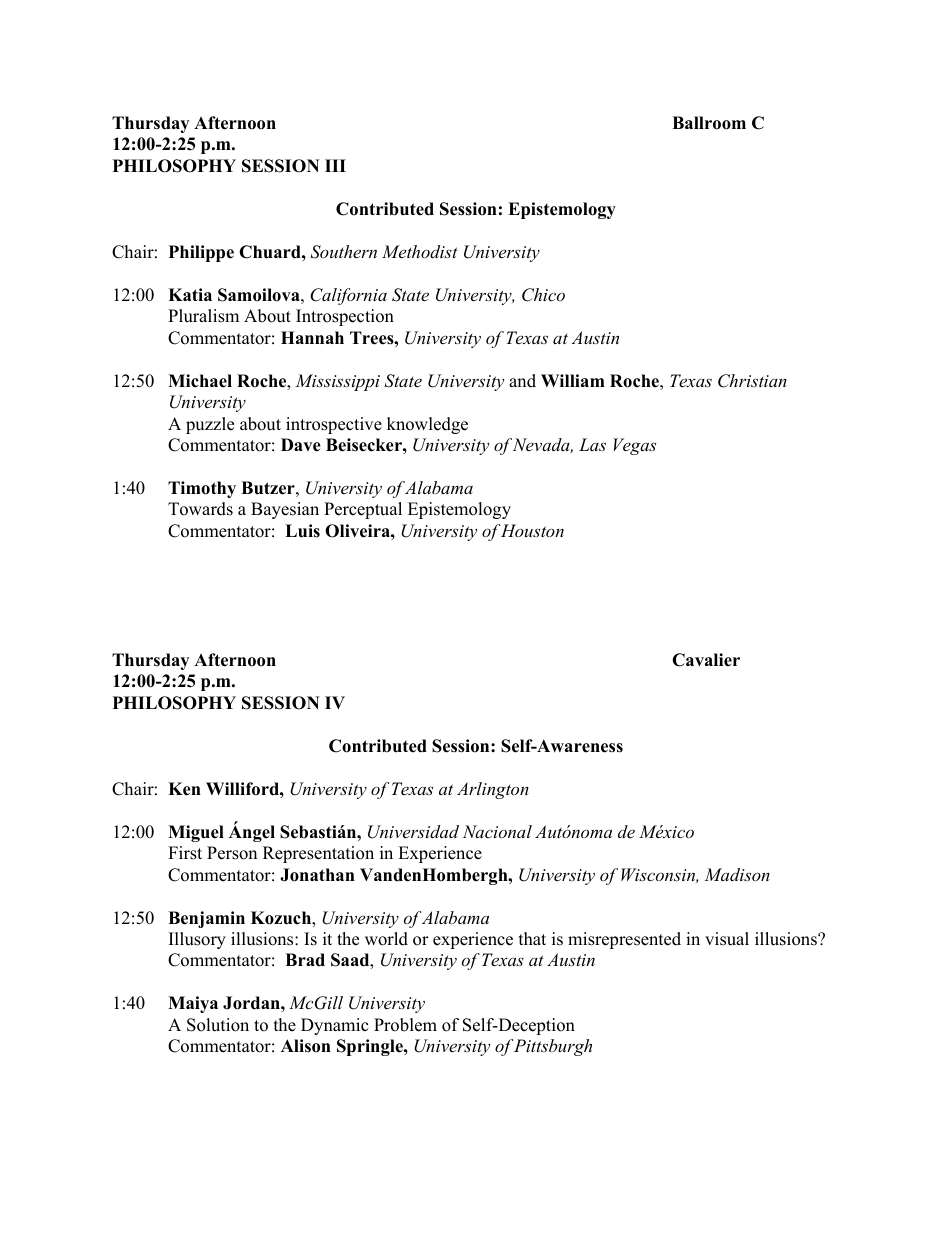 This page has width=952, height=1233. What do you see at coordinates (218, 1025) in the page?
I see `Solution` at bounding box center [218, 1025].
